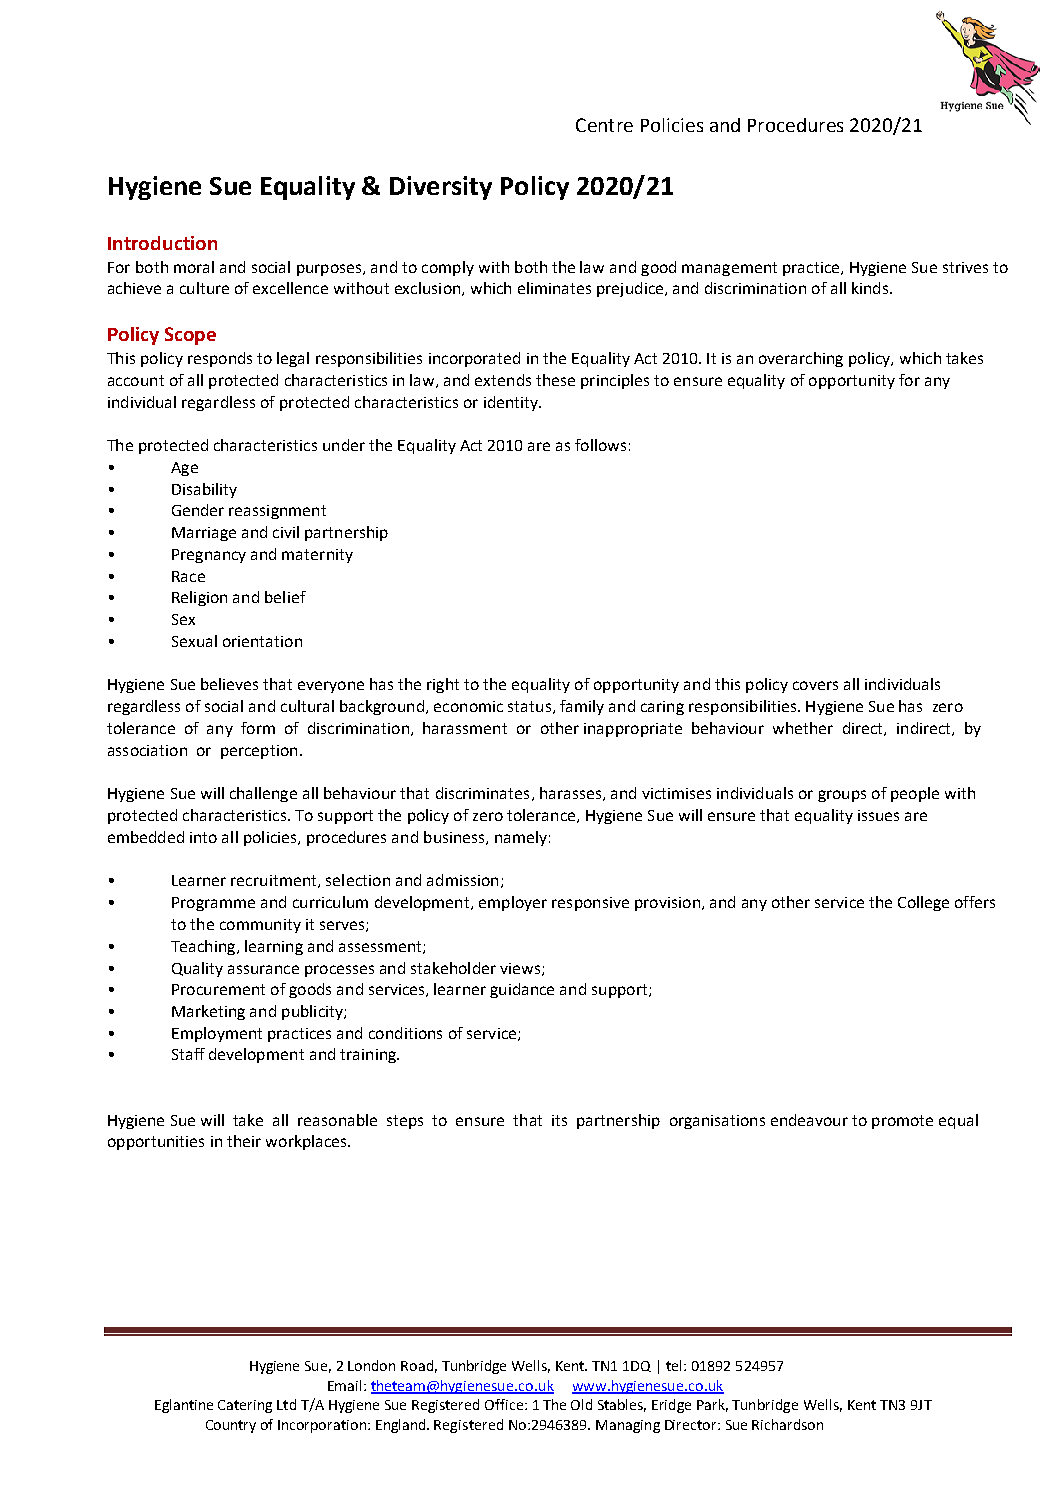 Image resolution: width=1064 pixels, height=1503 pixels. I want to click on Centre, so click(604, 125).
